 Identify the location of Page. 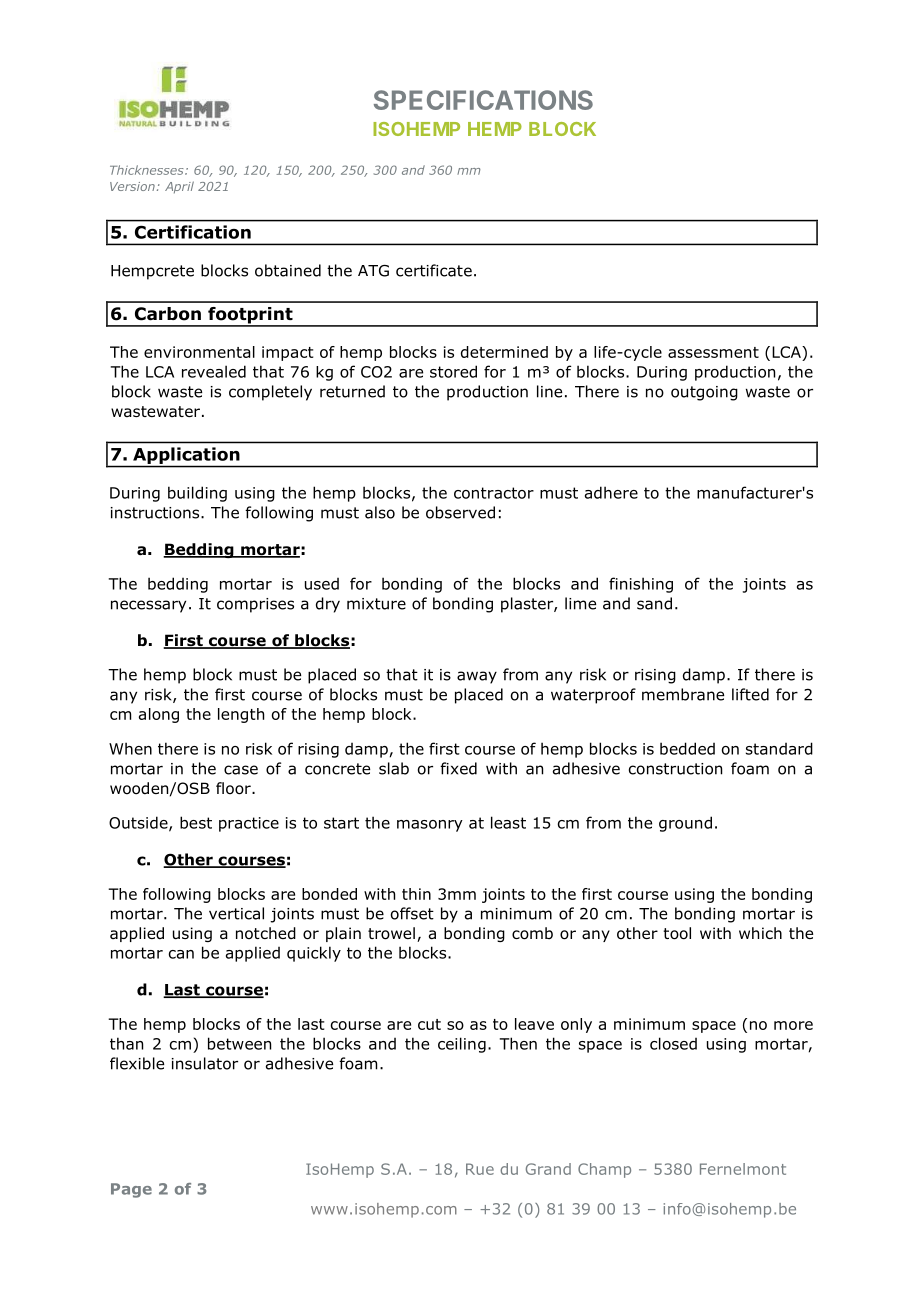
(131, 1190).
